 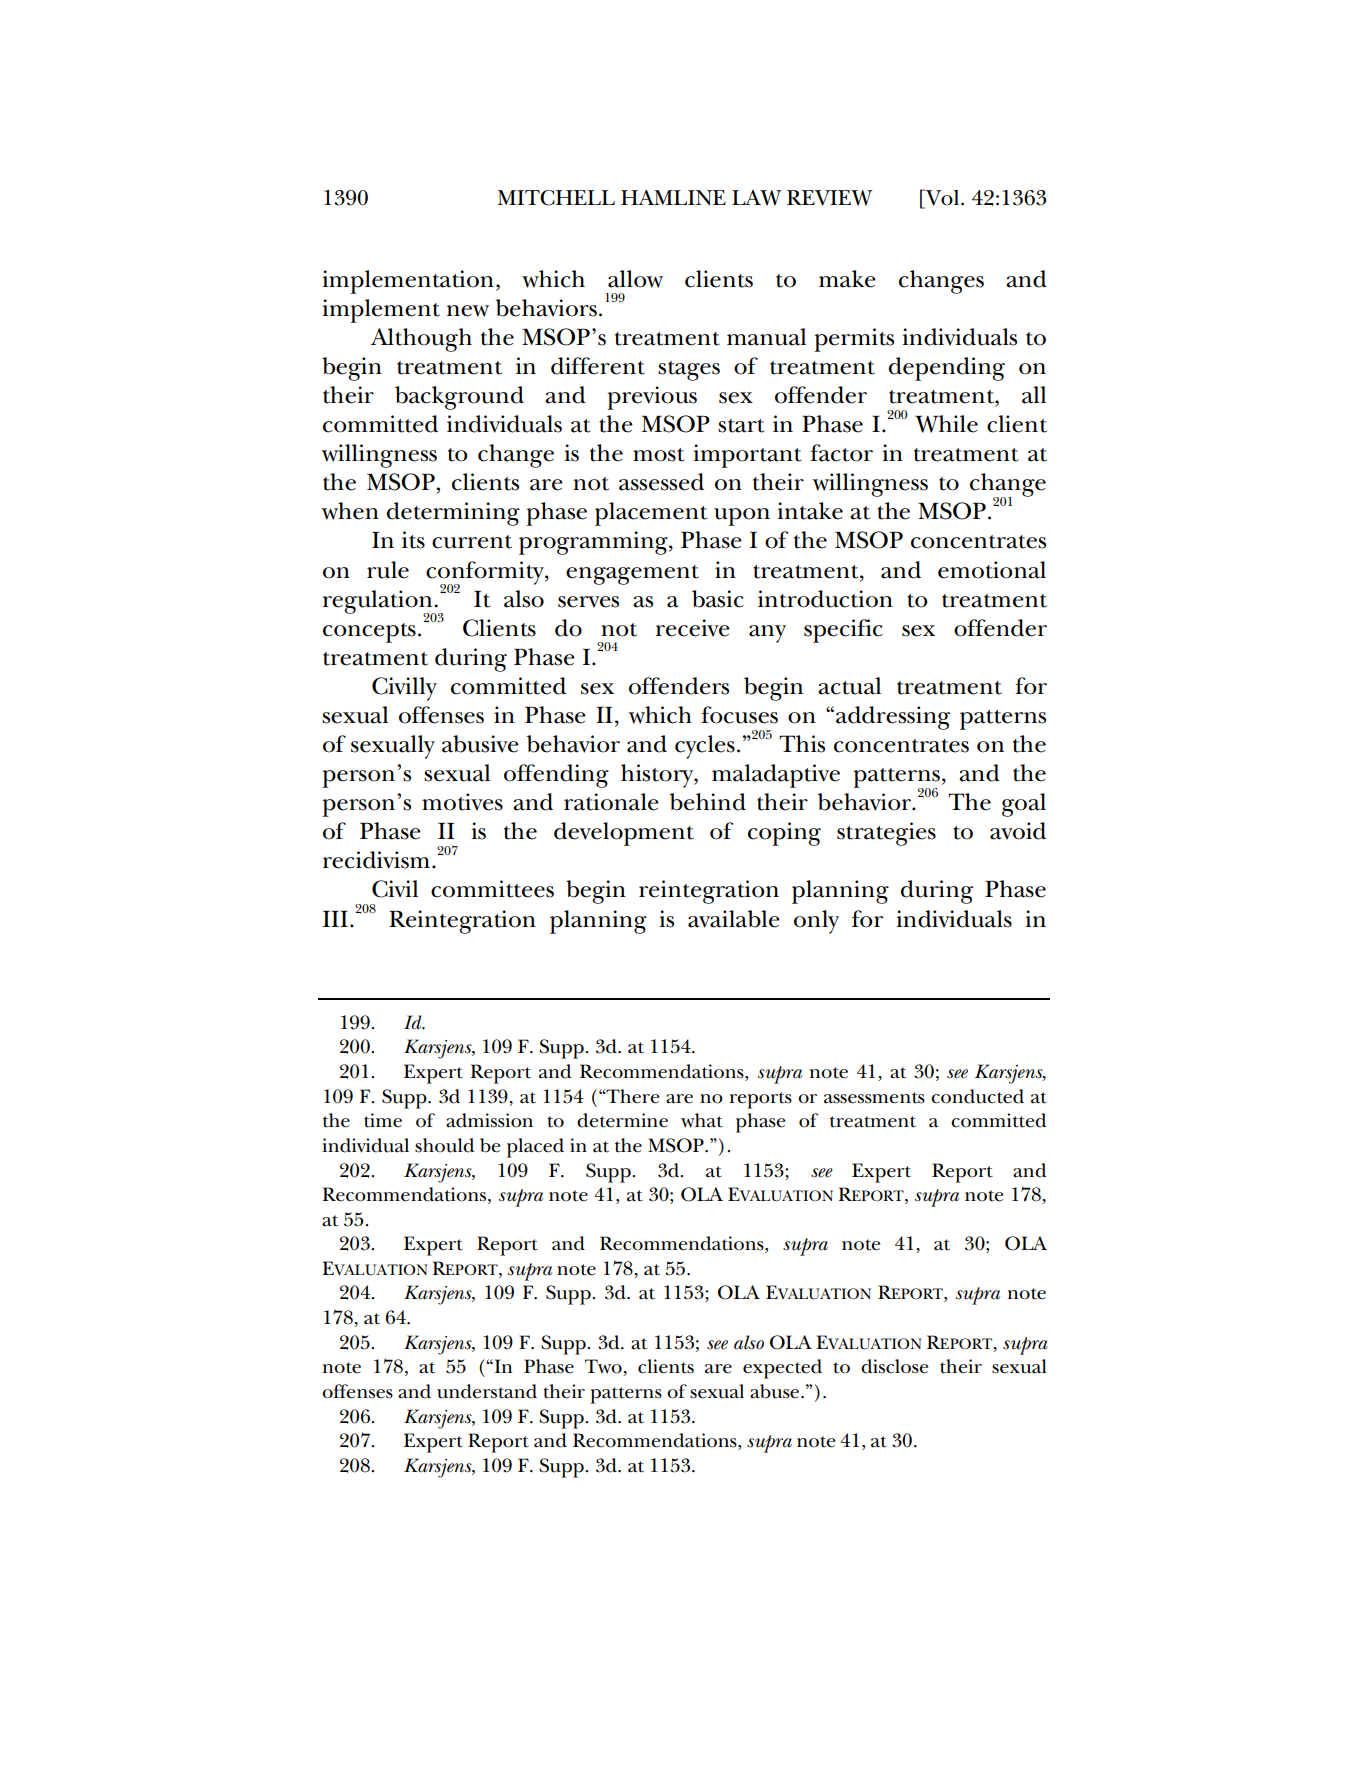 I want to click on new, so click(x=468, y=311).
